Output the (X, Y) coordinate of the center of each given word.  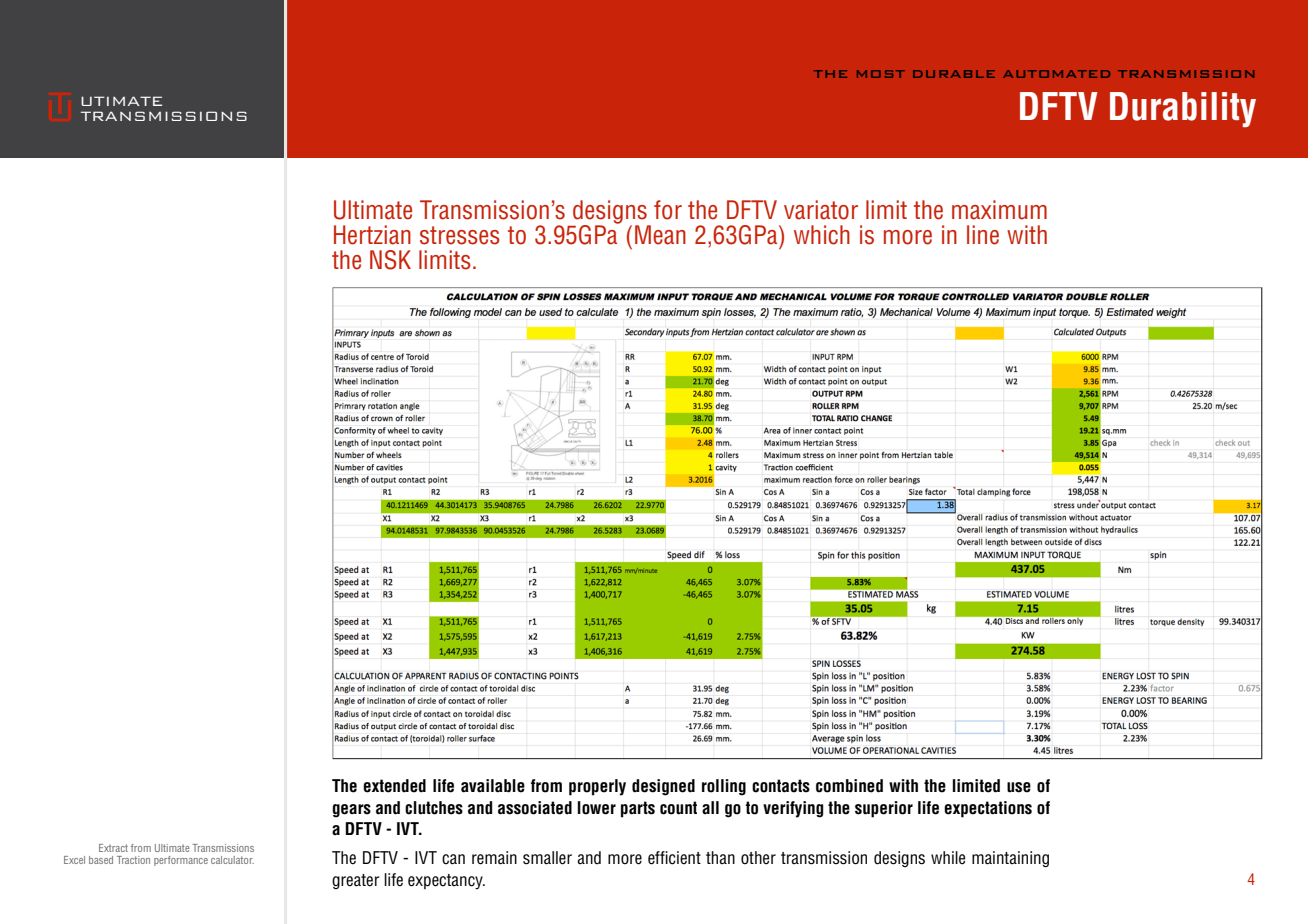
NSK (390, 260)
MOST (881, 74)
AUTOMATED (1056, 74)
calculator (232, 860)
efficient (674, 858)
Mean (660, 235)
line (983, 235)
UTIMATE (121, 101)
